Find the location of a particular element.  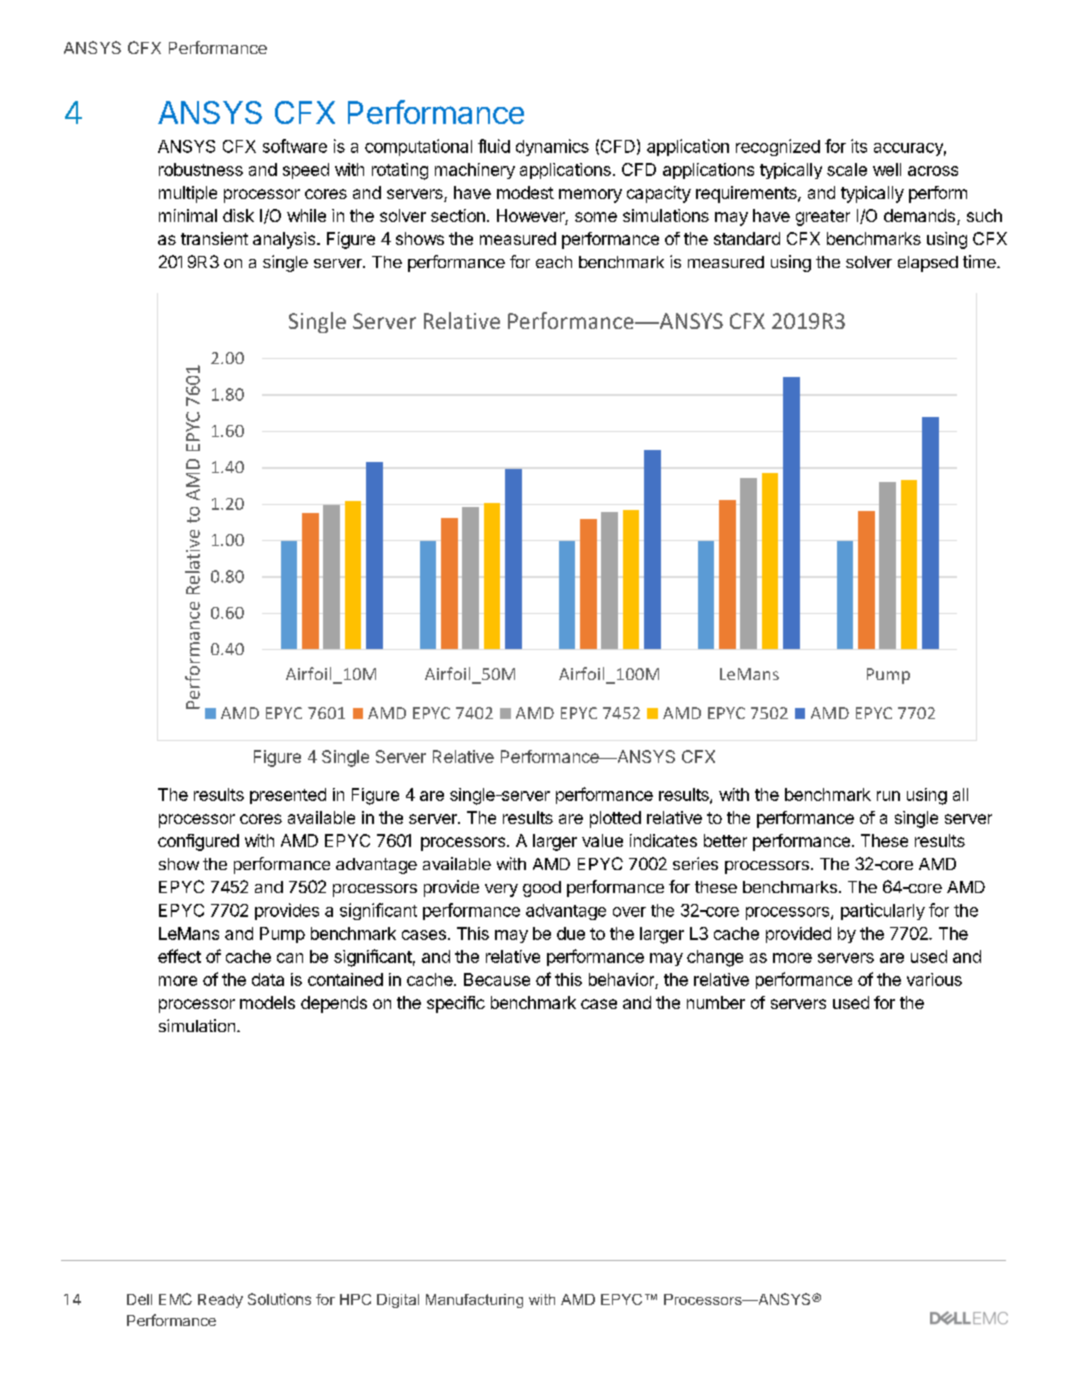

run is located at coordinates (888, 796).
